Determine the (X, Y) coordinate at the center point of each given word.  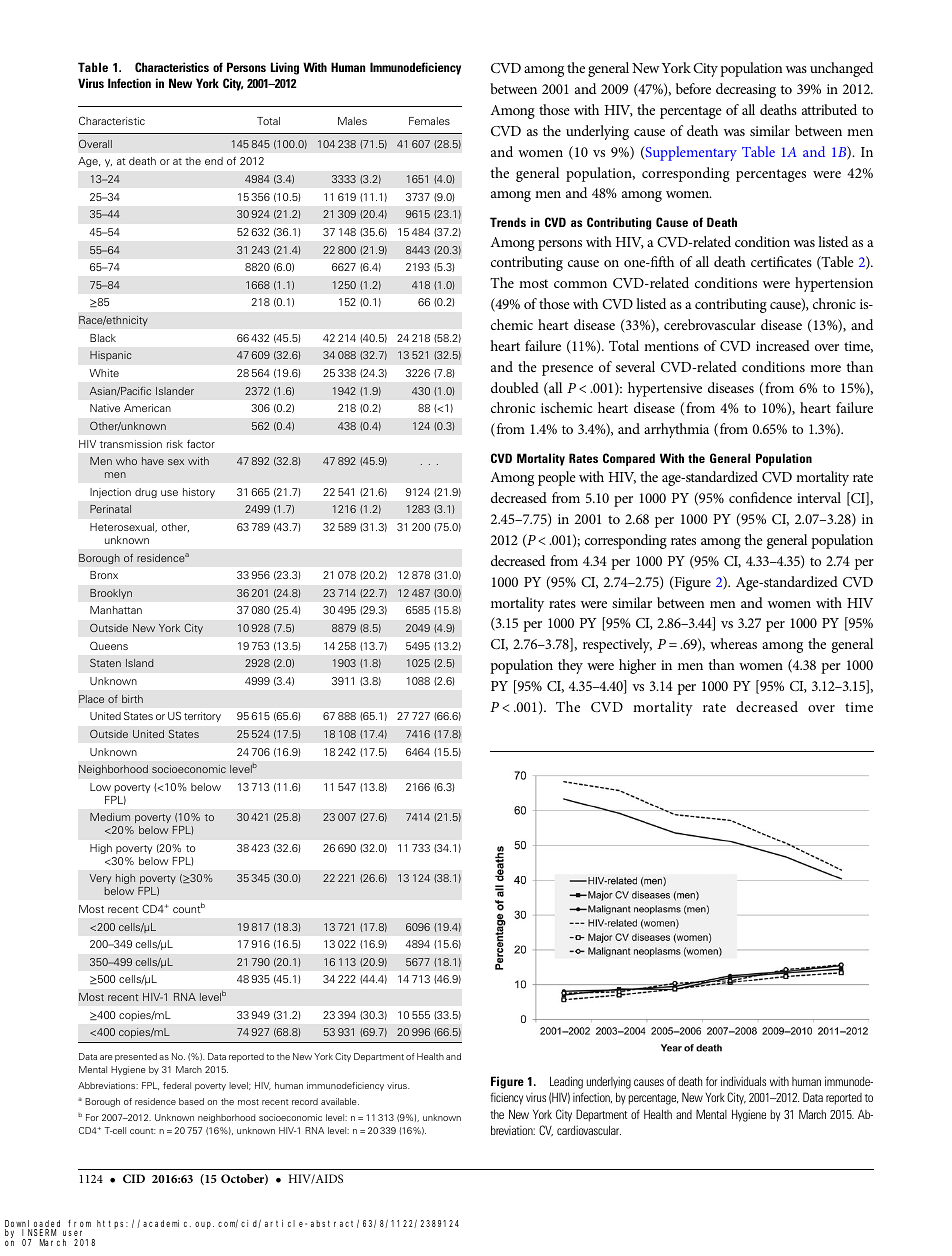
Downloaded (32, 1225)
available (340, 1101)
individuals (743, 1081)
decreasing (746, 90)
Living (285, 68)
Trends (508, 222)
